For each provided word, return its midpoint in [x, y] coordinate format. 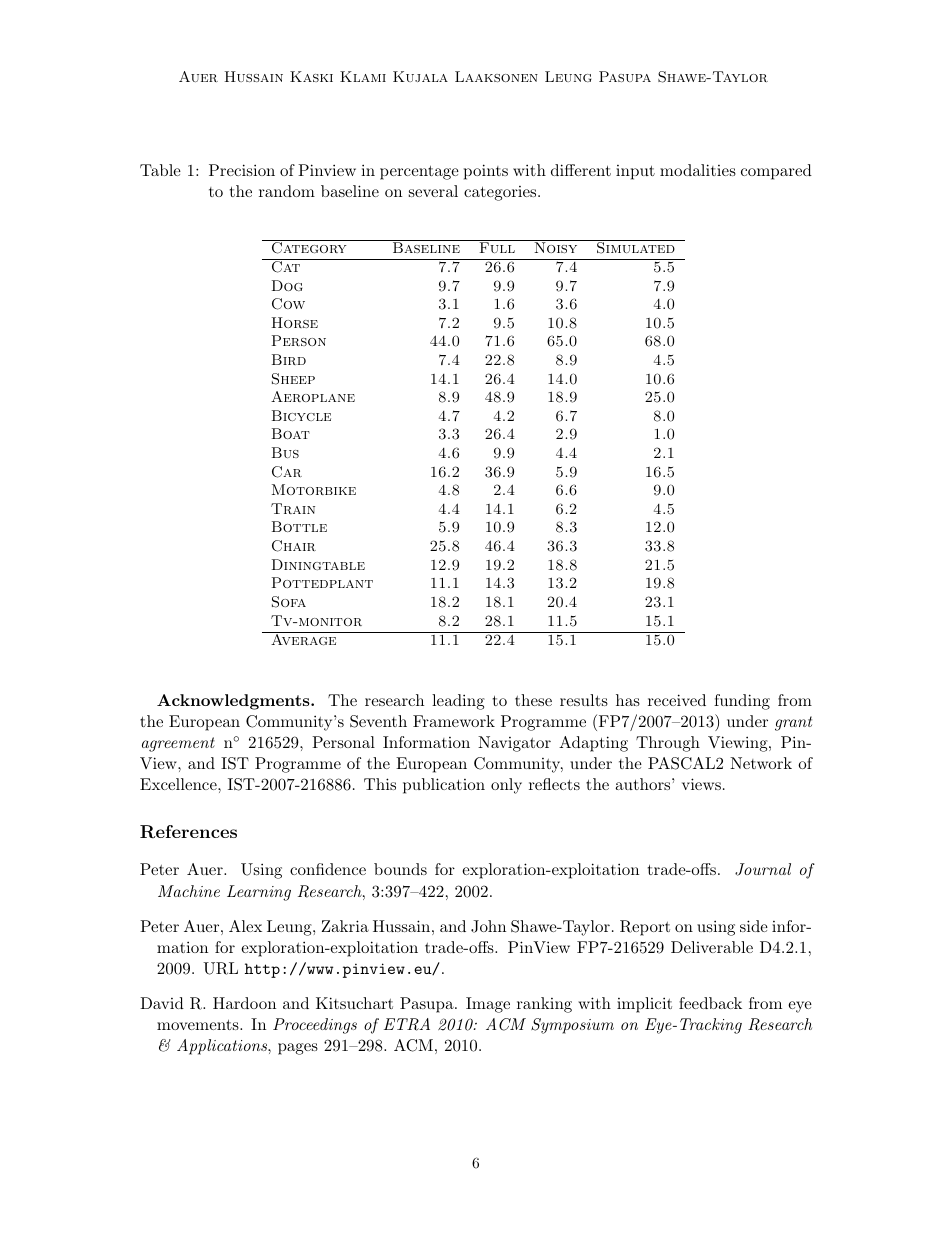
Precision [242, 170]
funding [742, 702]
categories [500, 193]
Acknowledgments [234, 702]
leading [458, 702]
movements [199, 1024]
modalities [698, 170]
